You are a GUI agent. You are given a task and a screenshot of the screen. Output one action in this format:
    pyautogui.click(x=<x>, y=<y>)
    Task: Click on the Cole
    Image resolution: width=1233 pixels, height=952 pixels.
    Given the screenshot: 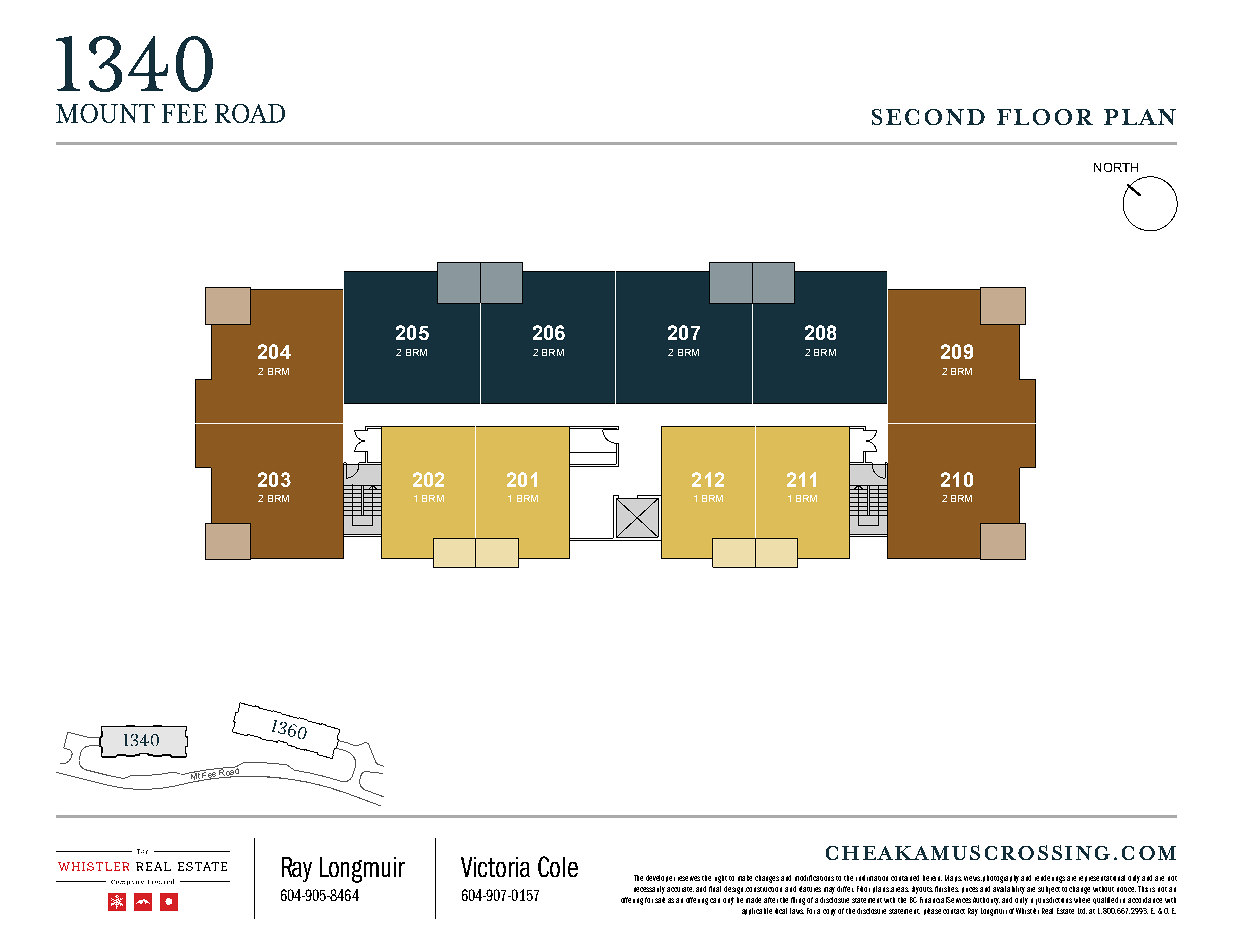 What is the action you would take?
    pyautogui.click(x=558, y=866)
